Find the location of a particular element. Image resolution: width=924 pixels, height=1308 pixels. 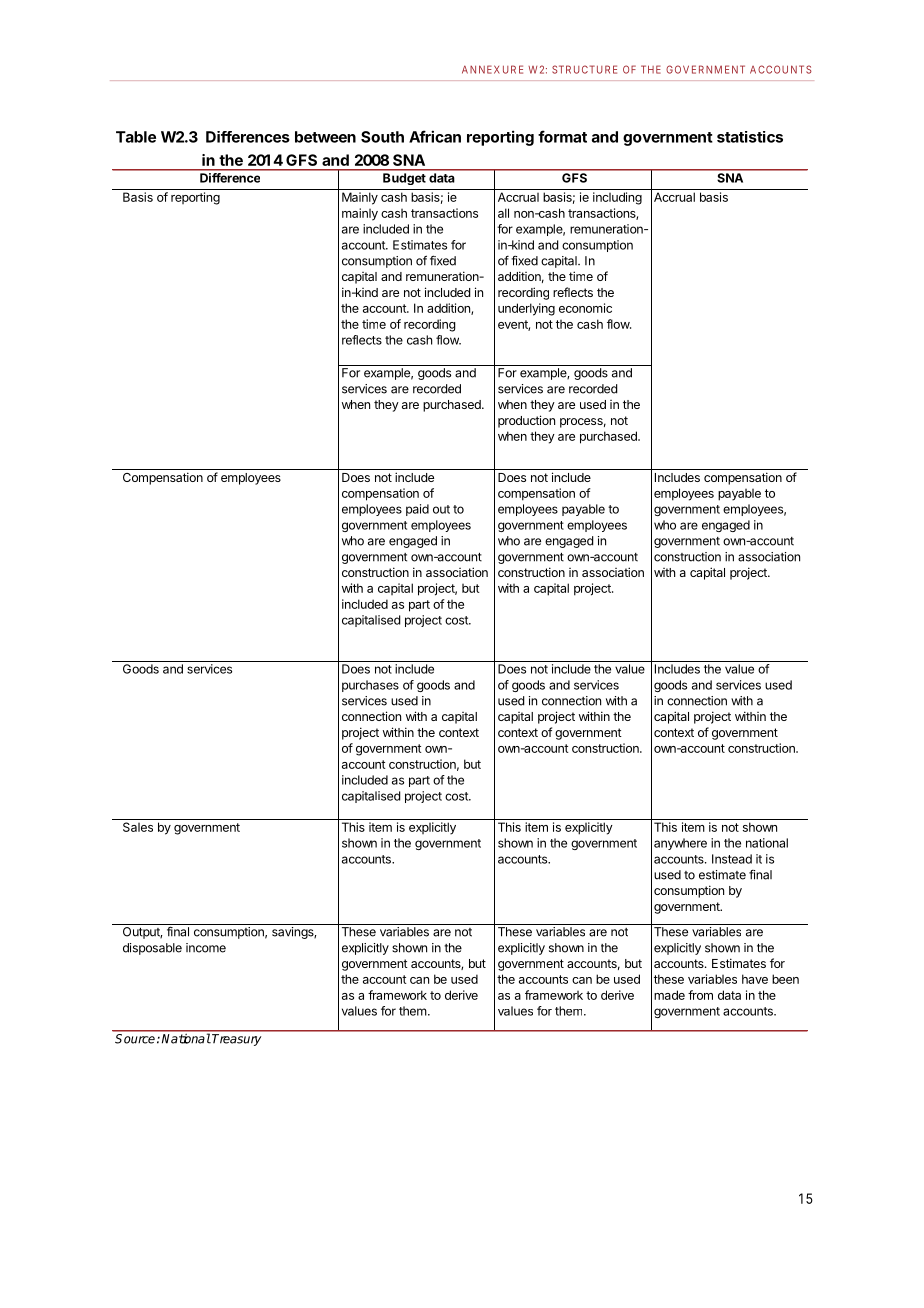

African is located at coordinates (435, 136).
